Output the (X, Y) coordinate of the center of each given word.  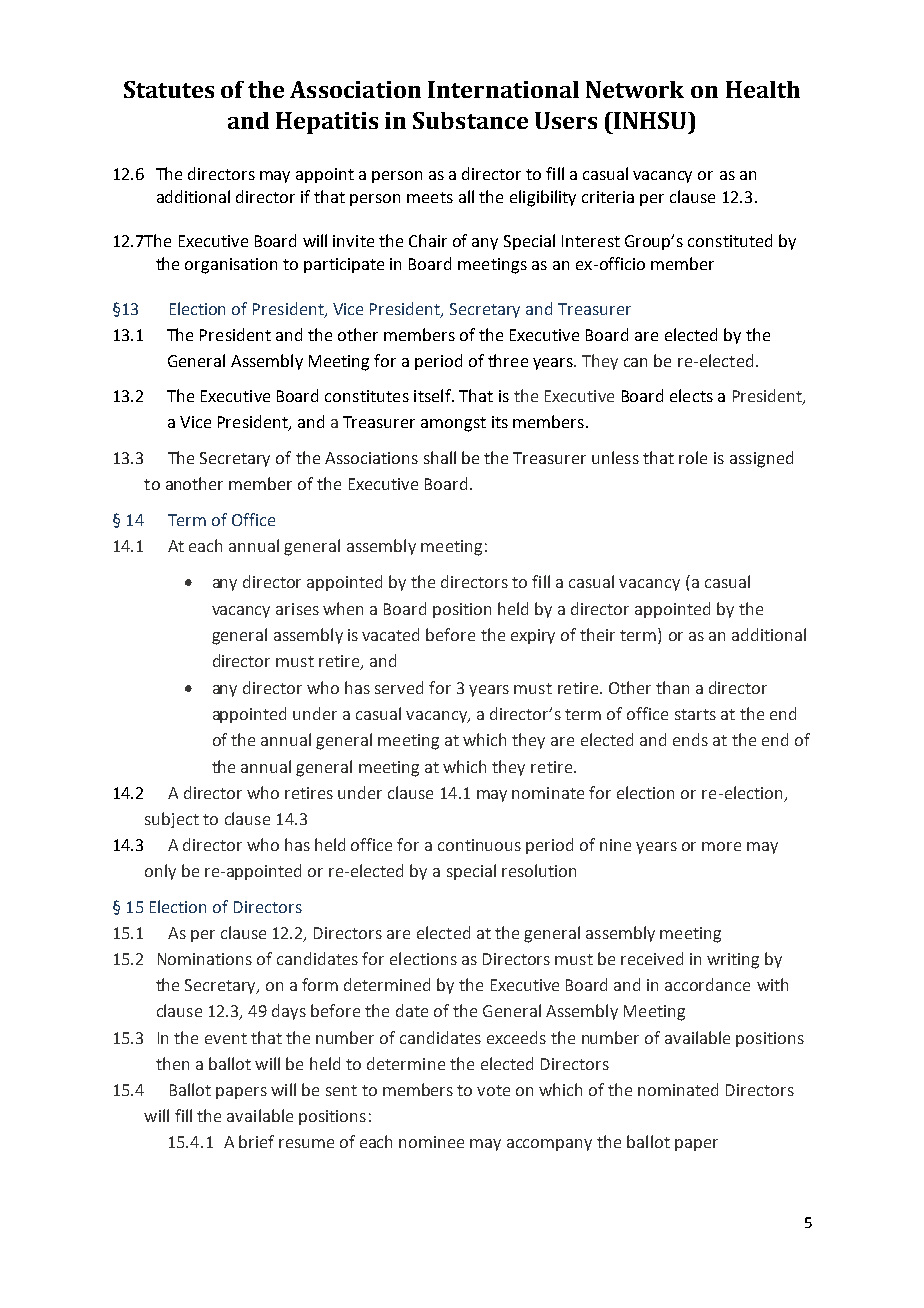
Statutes (169, 89)
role (693, 457)
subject (172, 820)
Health (763, 89)
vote (493, 1090)
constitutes (367, 396)
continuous (479, 845)
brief (256, 1141)
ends (690, 739)
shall (440, 457)
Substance (470, 120)
